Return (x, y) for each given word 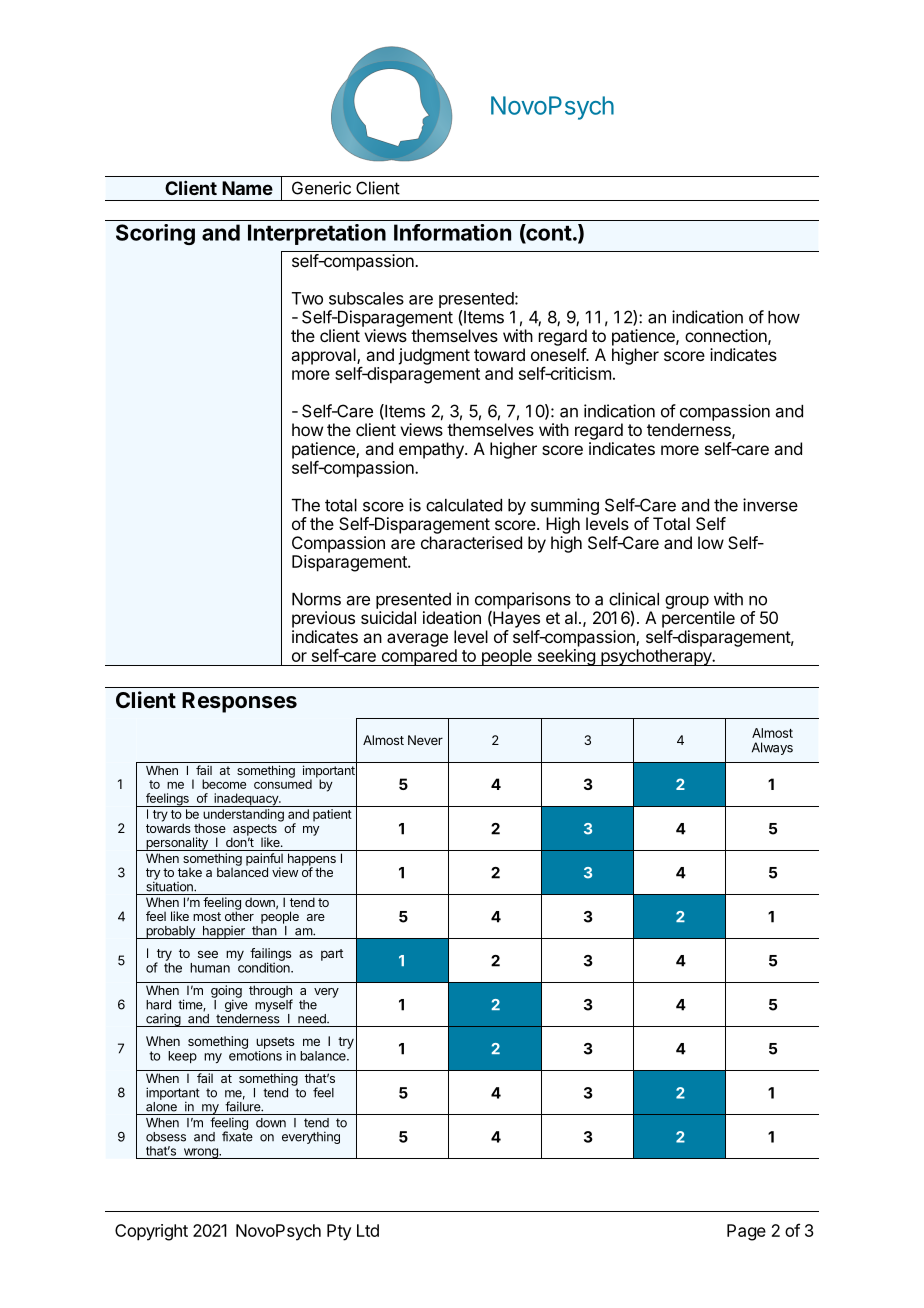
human (210, 968)
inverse (770, 505)
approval (324, 356)
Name (247, 188)
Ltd (368, 1230)
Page (746, 1232)
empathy (432, 450)
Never (425, 740)
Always (772, 748)
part (332, 955)
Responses (239, 702)
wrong (200, 1153)
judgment (434, 356)
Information (452, 232)
